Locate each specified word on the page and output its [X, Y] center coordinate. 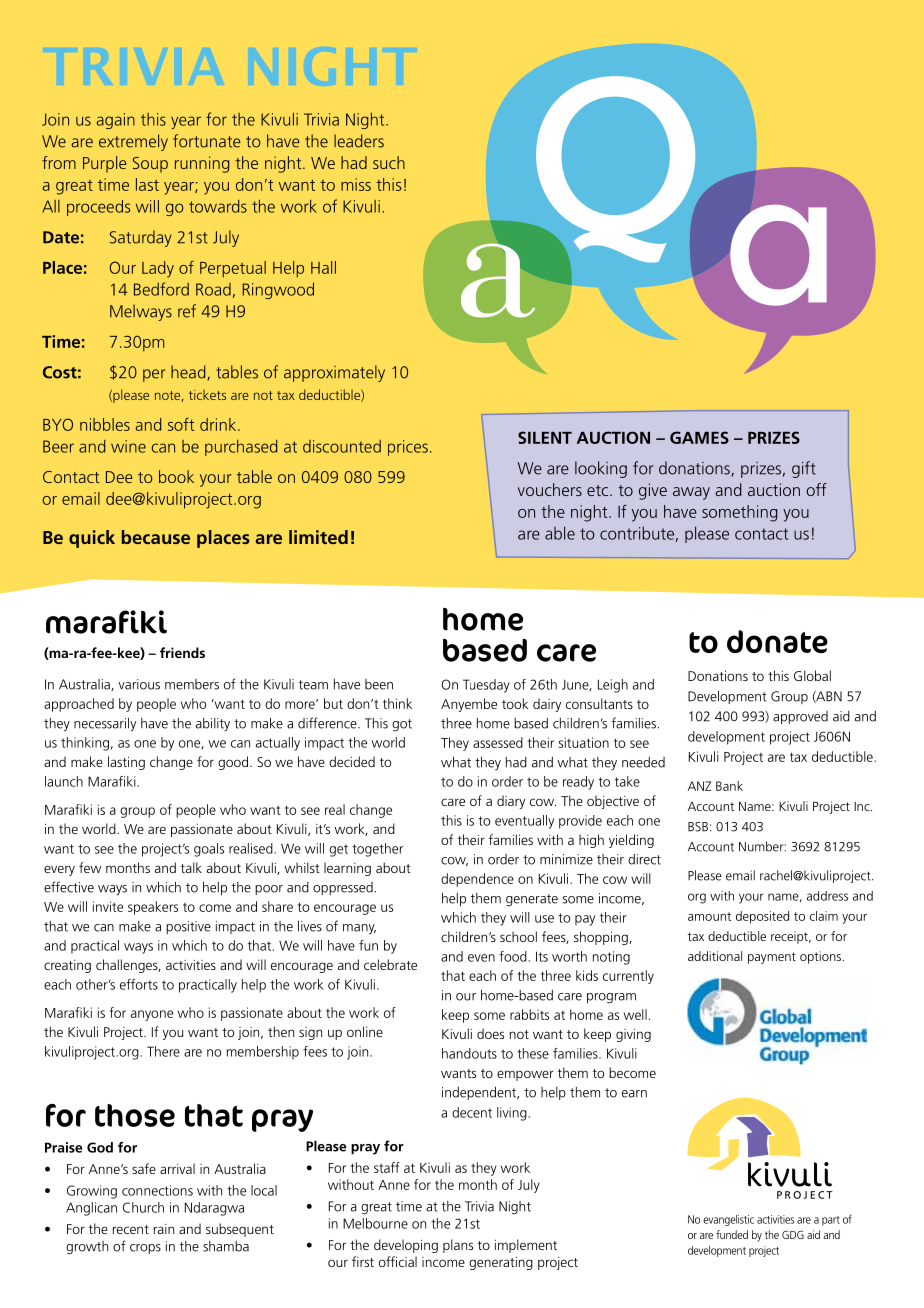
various [139, 684]
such [389, 162]
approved [800, 717]
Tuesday [486, 686]
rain [164, 1229]
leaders [359, 141]
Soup [150, 165]
